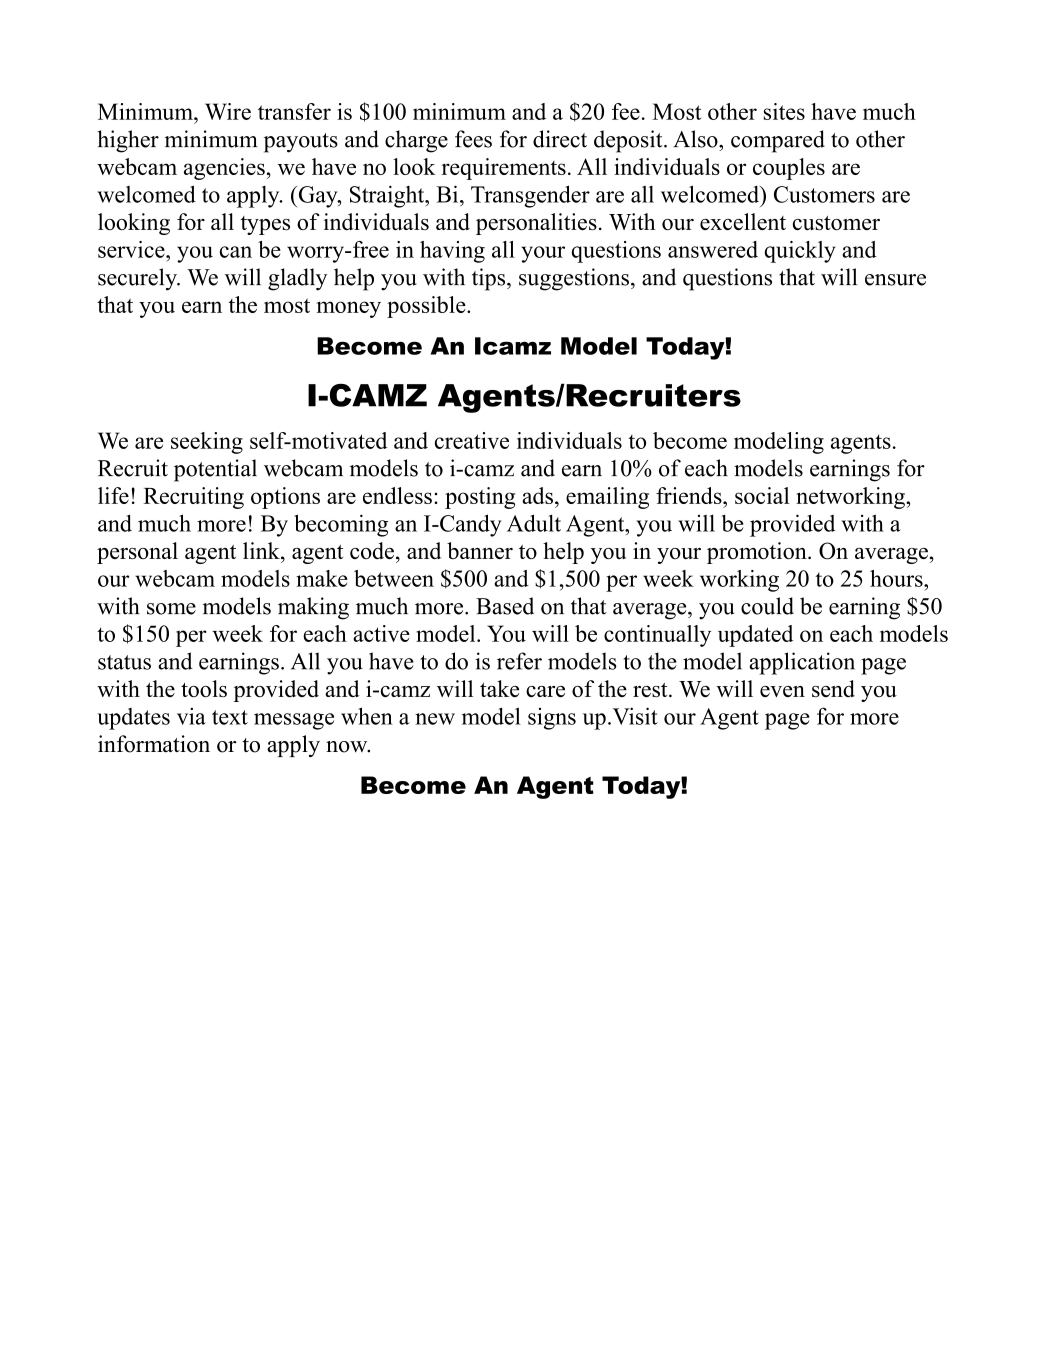  What do you see at coordinates (490, 279) in the page?
I see `tips` at bounding box center [490, 279].
